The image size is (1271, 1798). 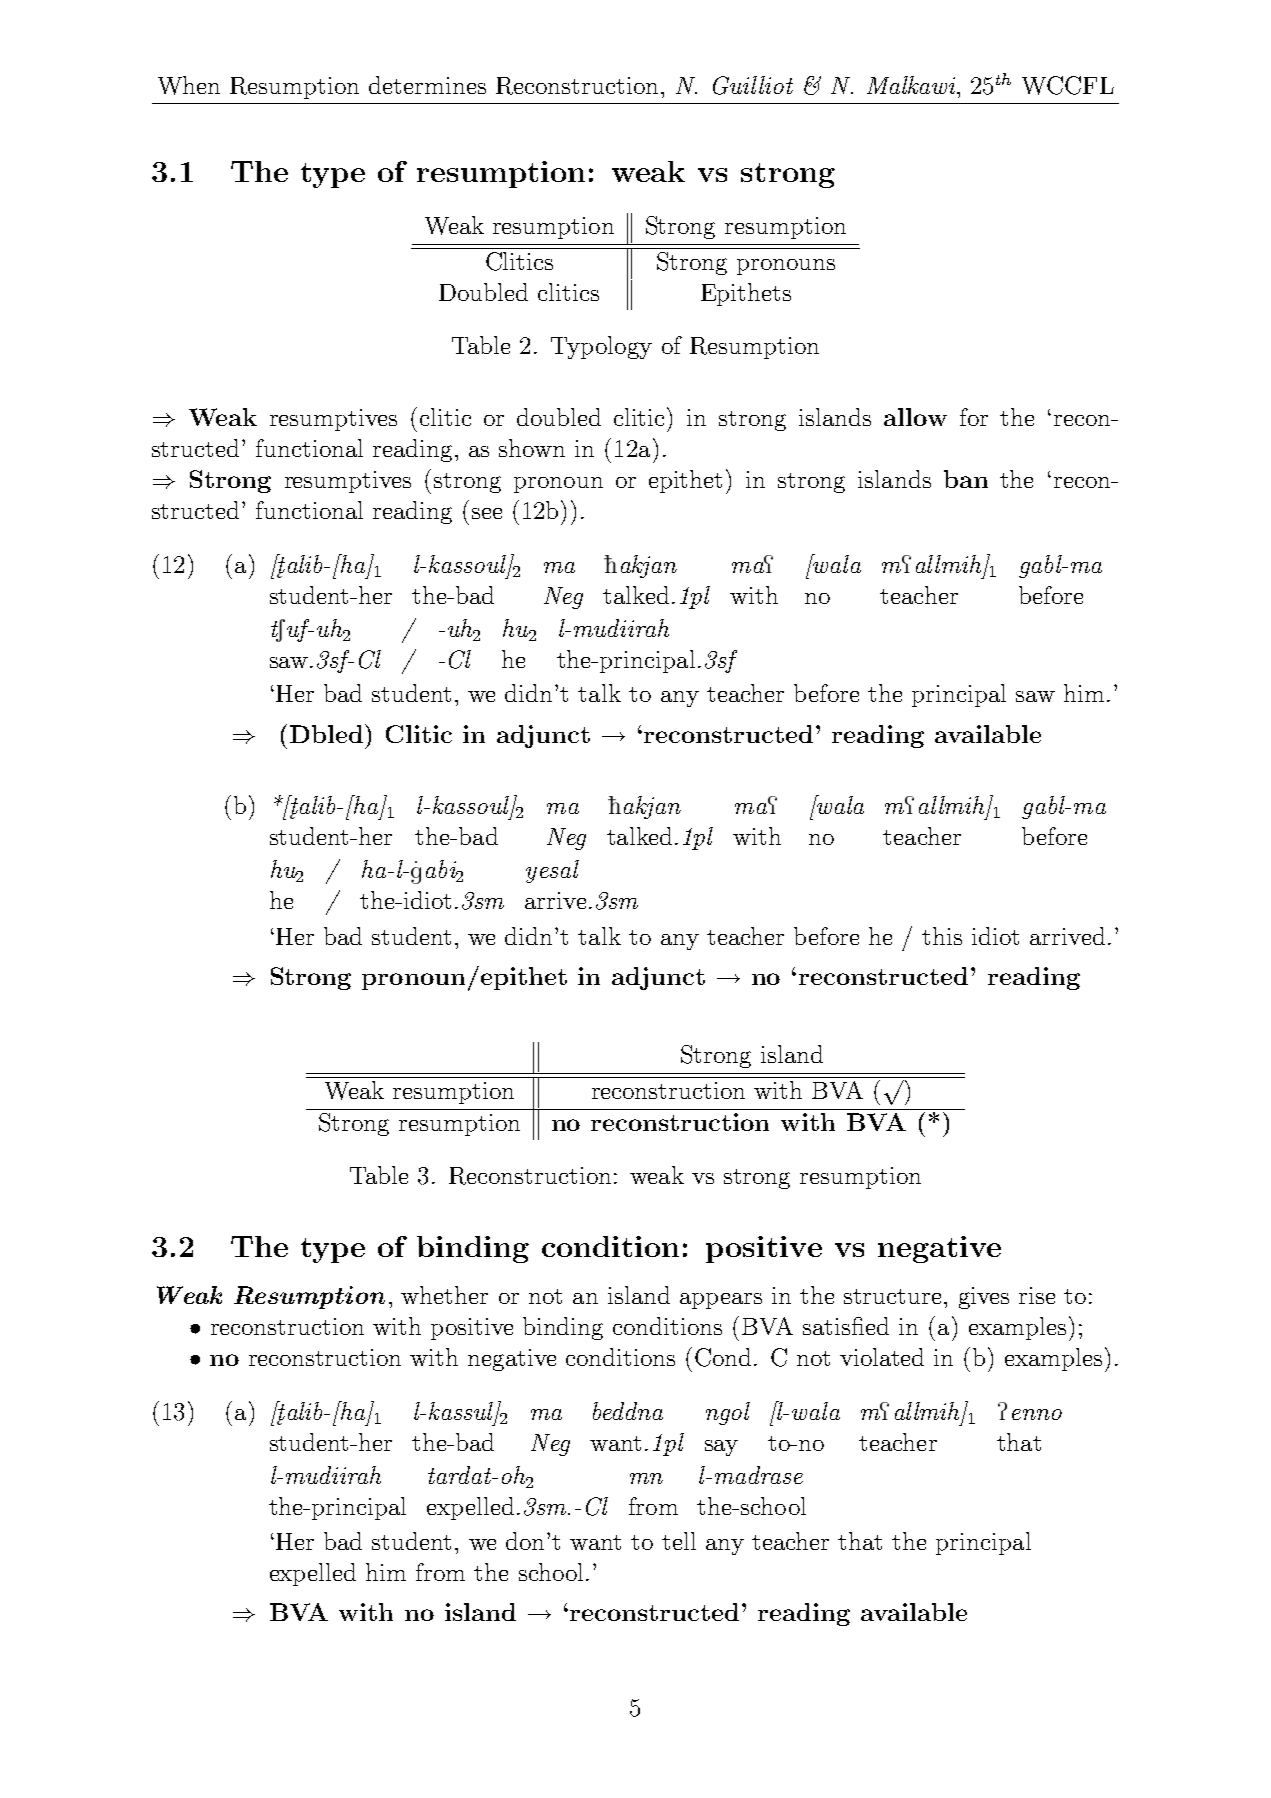 I want to click on whether, so click(x=444, y=1295).
